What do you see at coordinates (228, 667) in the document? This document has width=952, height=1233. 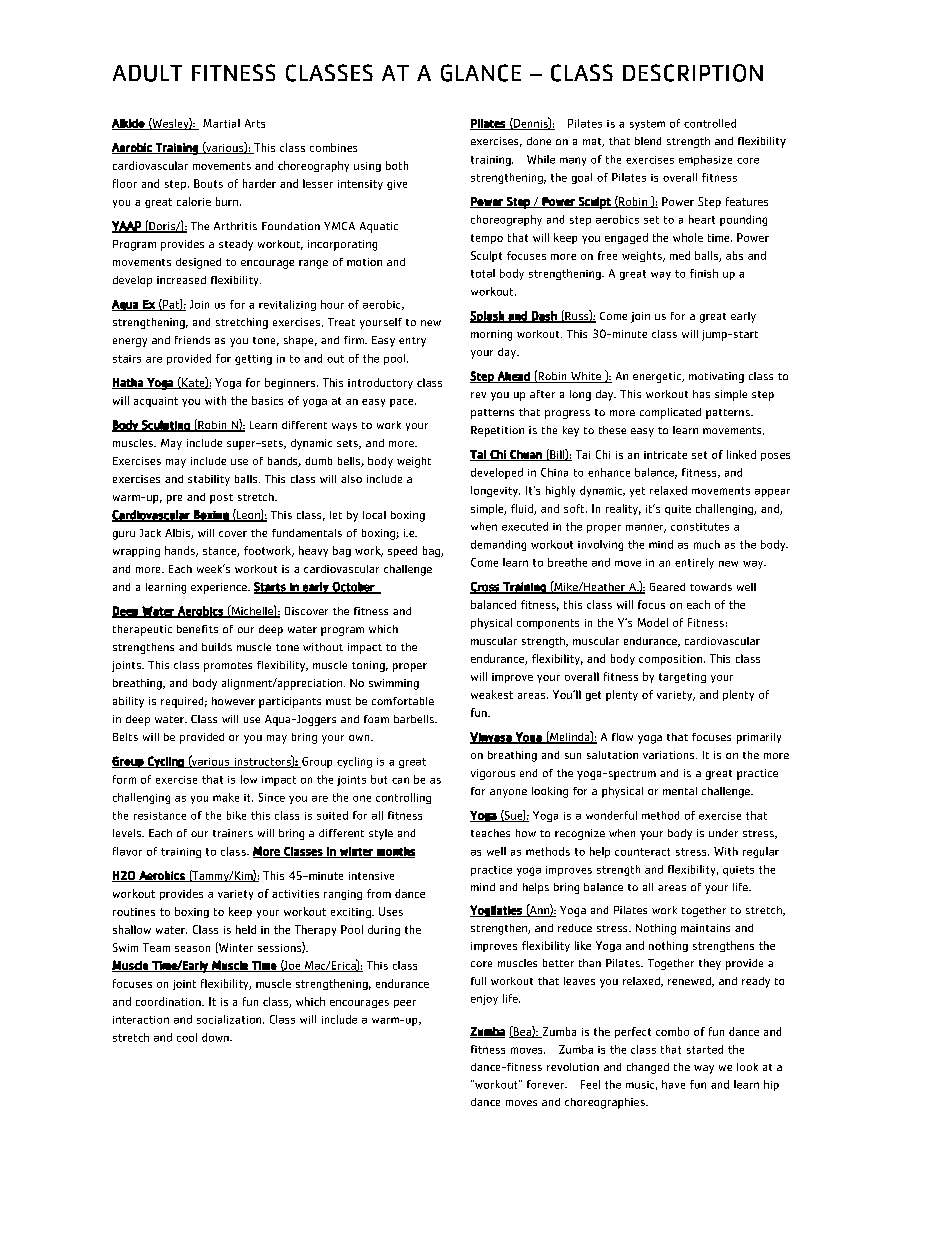 I see `promotes` at bounding box center [228, 667].
